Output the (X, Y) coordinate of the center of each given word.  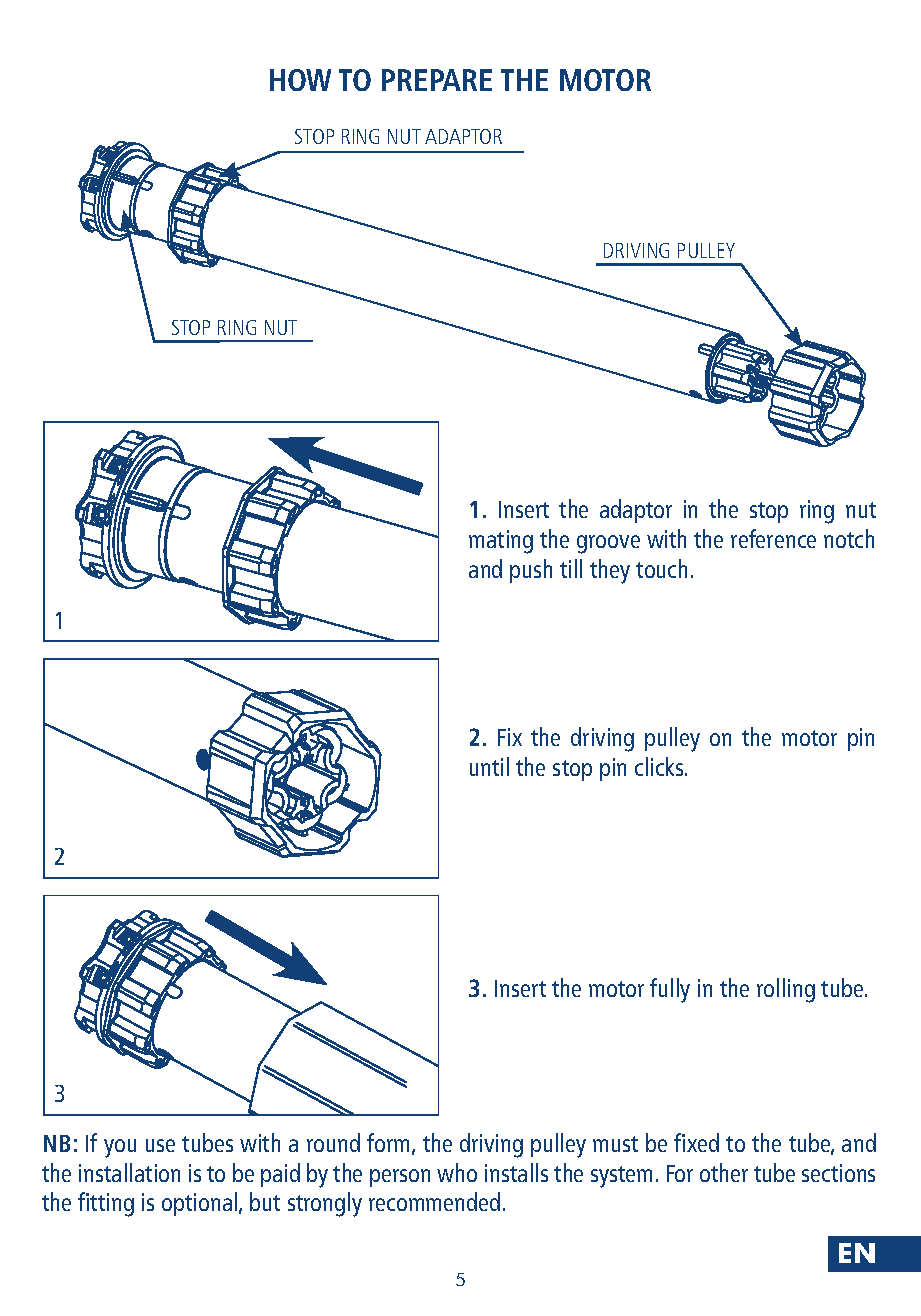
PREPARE (437, 80)
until (489, 766)
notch (849, 538)
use (160, 1145)
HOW (300, 80)
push (531, 571)
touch (661, 568)
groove (608, 544)
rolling (786, 990)
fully (670, 990)
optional (201, 1204)
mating (501, 542)
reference (773, 538)
